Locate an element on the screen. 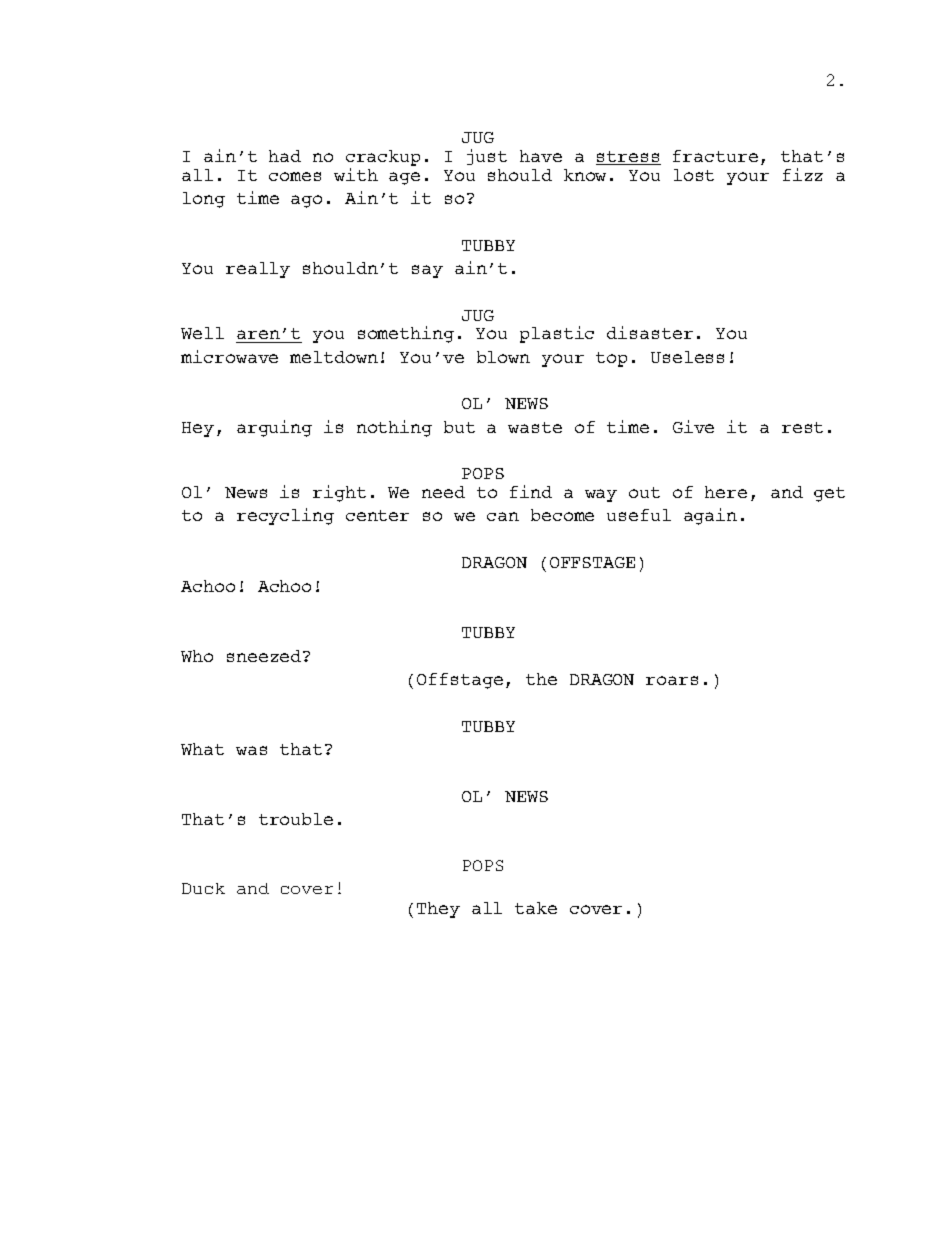 The image size is (952, 1233). Duck is located at coordinates (203, 888).
